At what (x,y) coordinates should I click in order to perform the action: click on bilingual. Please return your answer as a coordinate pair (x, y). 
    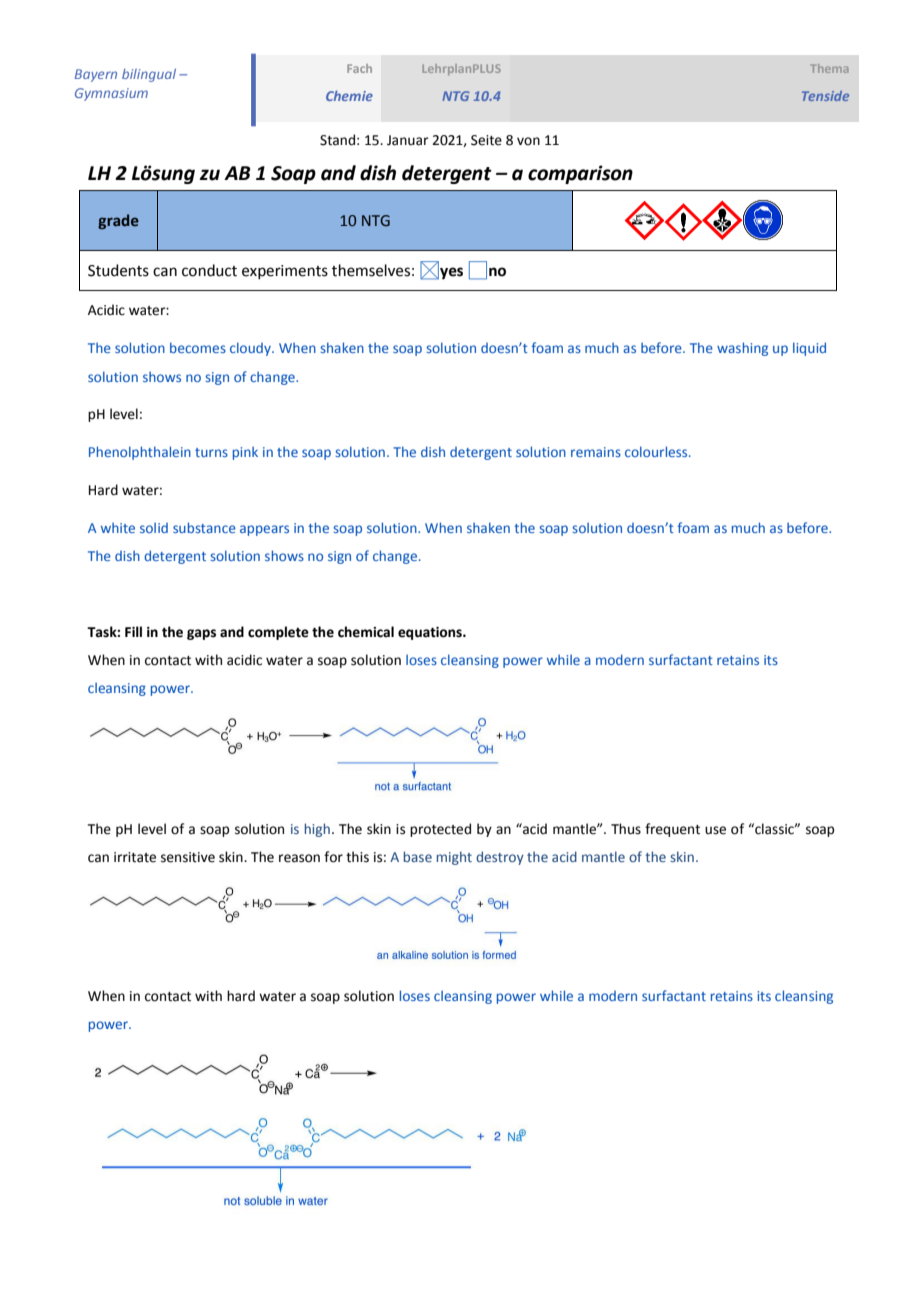
    Looking at the image, I should click on (149, 75).
